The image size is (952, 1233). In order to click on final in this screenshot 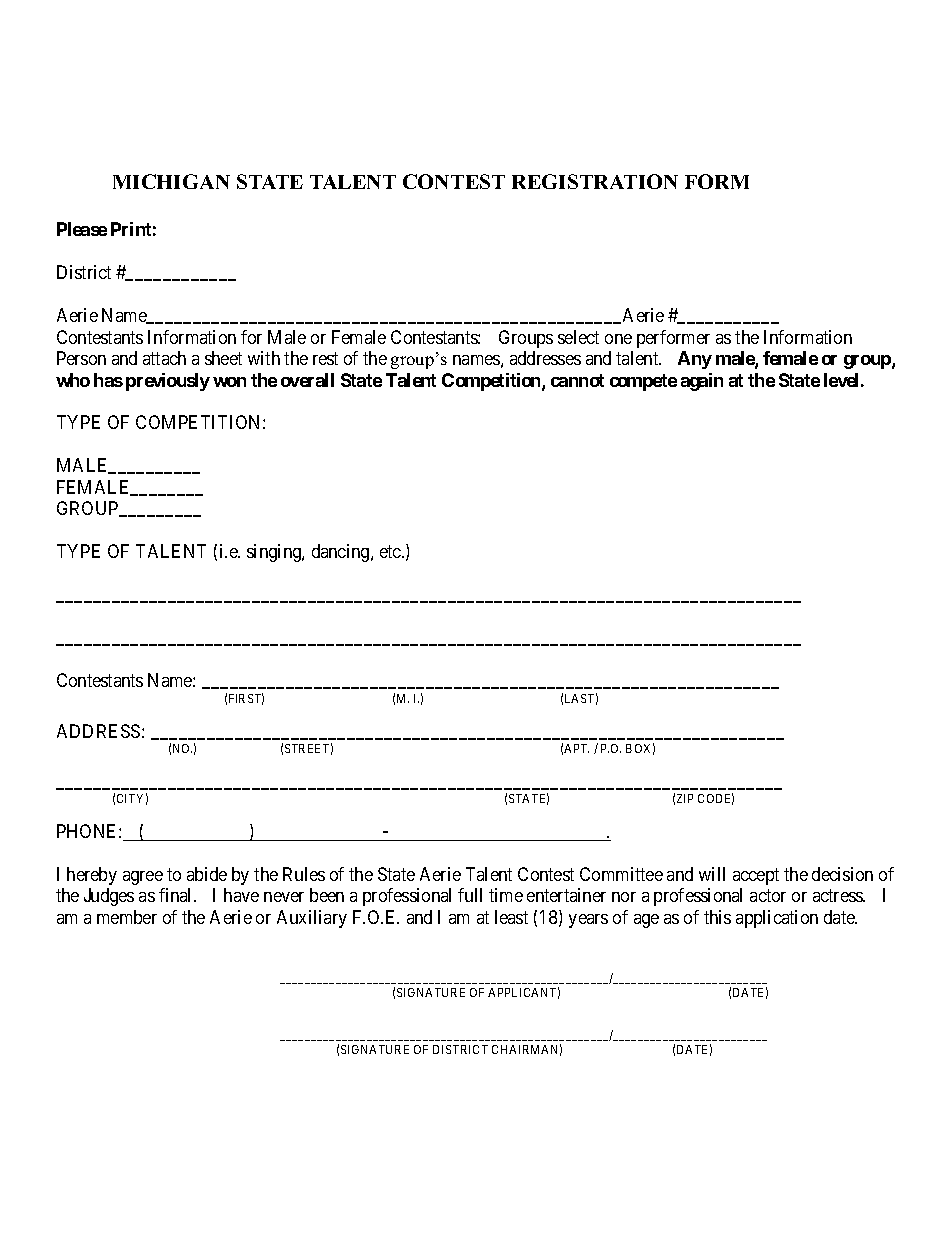, I will do `click(177, 895)`.
